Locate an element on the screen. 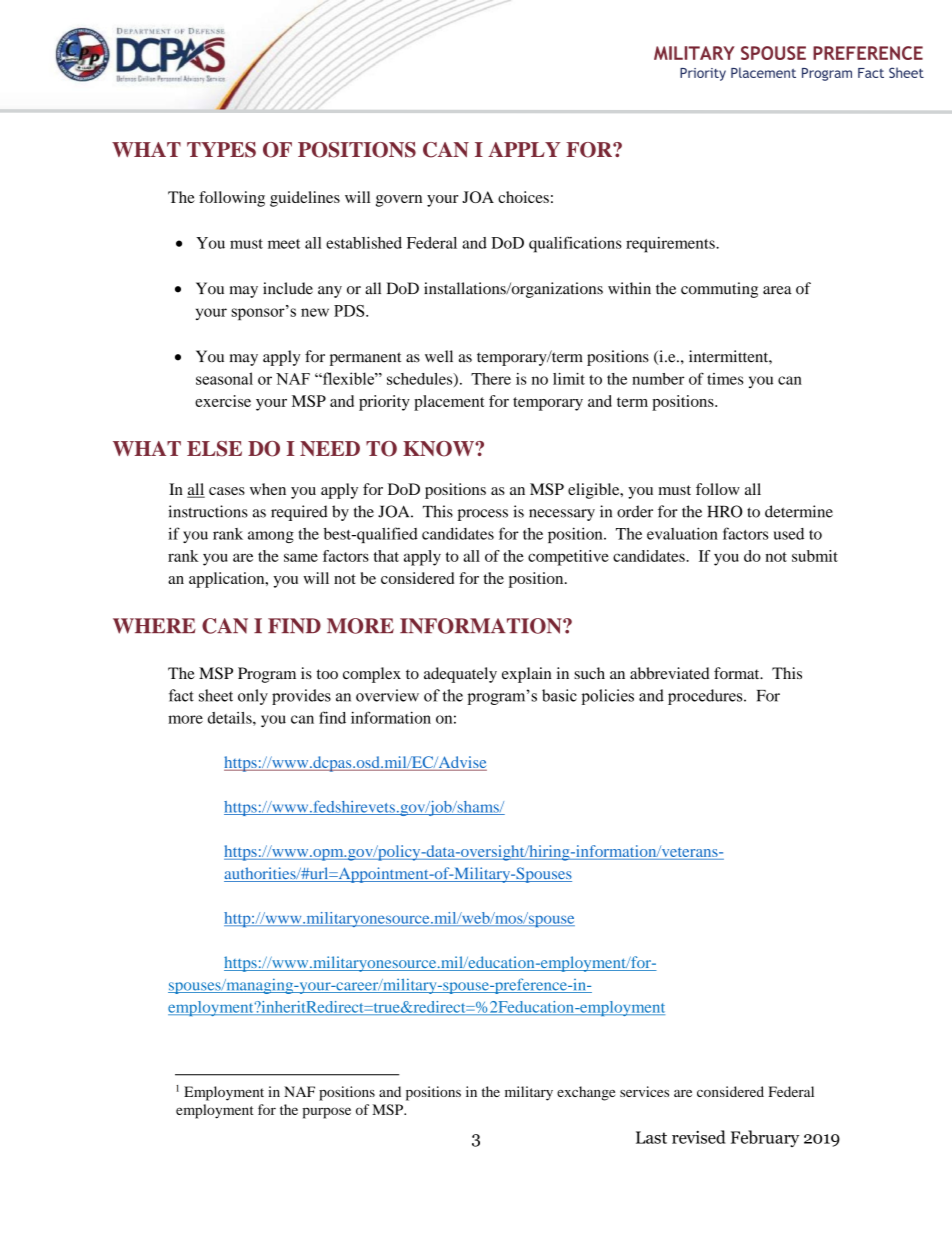 The image size is (952, 1233). requirements is located at coordinates (671, 245).
